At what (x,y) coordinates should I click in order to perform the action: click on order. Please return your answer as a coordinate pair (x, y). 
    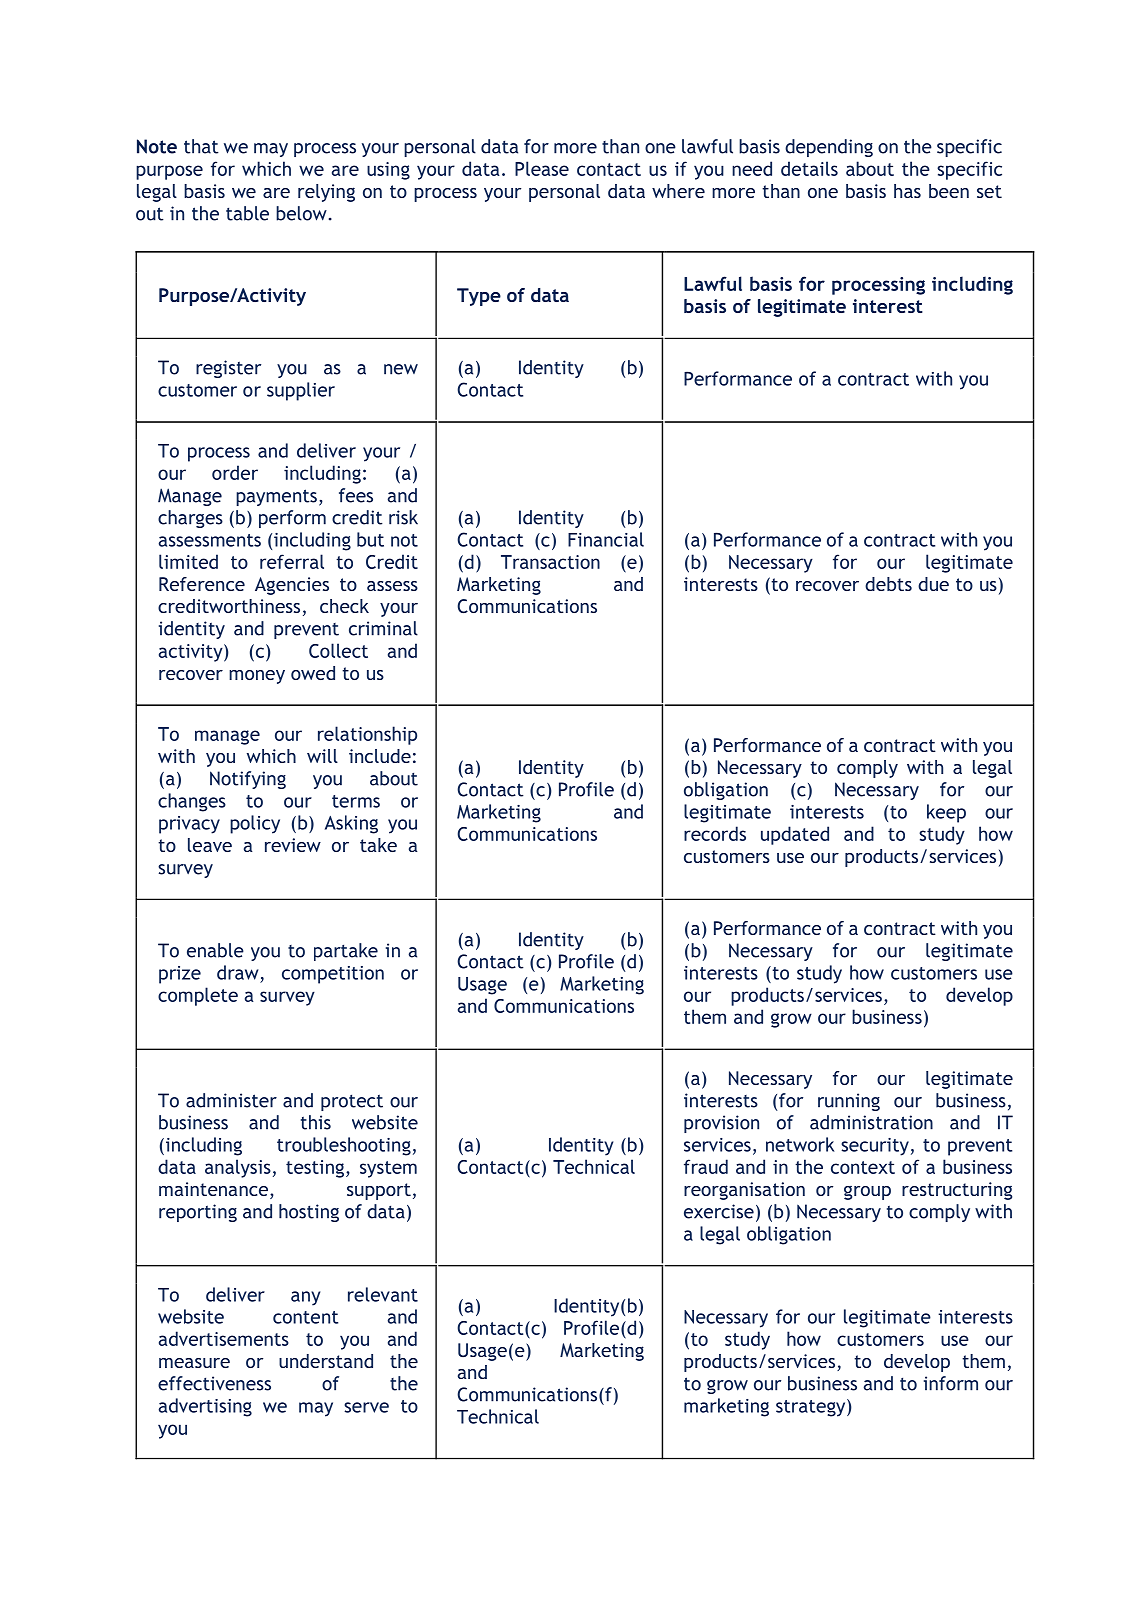
    Looking at the image, I should click on (235, 472).
